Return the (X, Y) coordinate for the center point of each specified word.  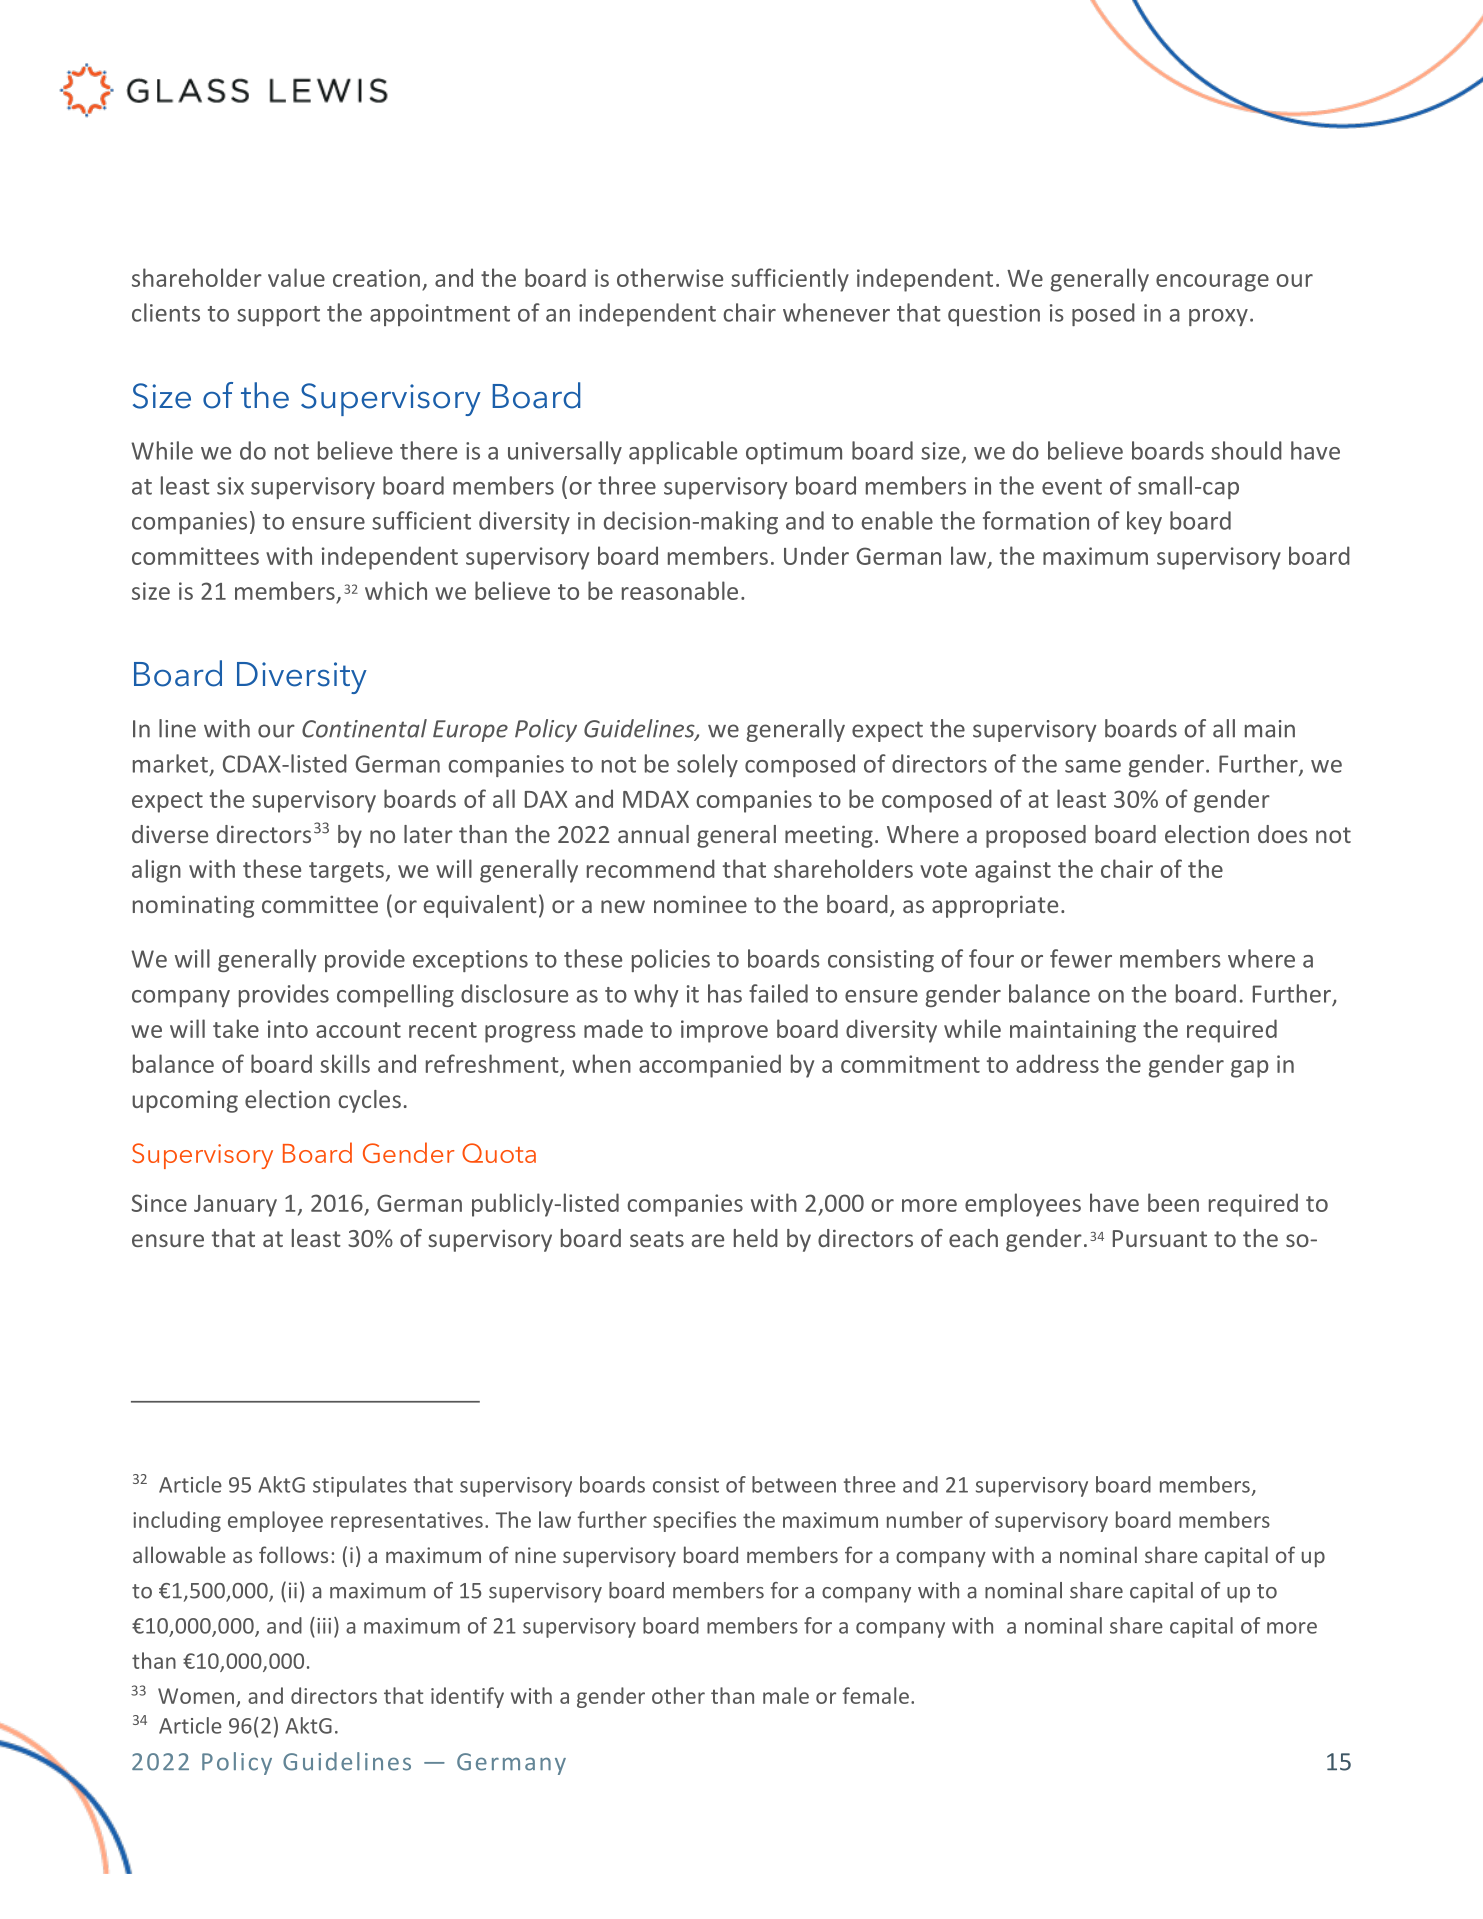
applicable (683, 452)
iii (324, 1626)
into (288, 1029)
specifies (694, 1521)
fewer (1081, 958)
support (278, 316)
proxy (1218, 317)
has (725, 993)
